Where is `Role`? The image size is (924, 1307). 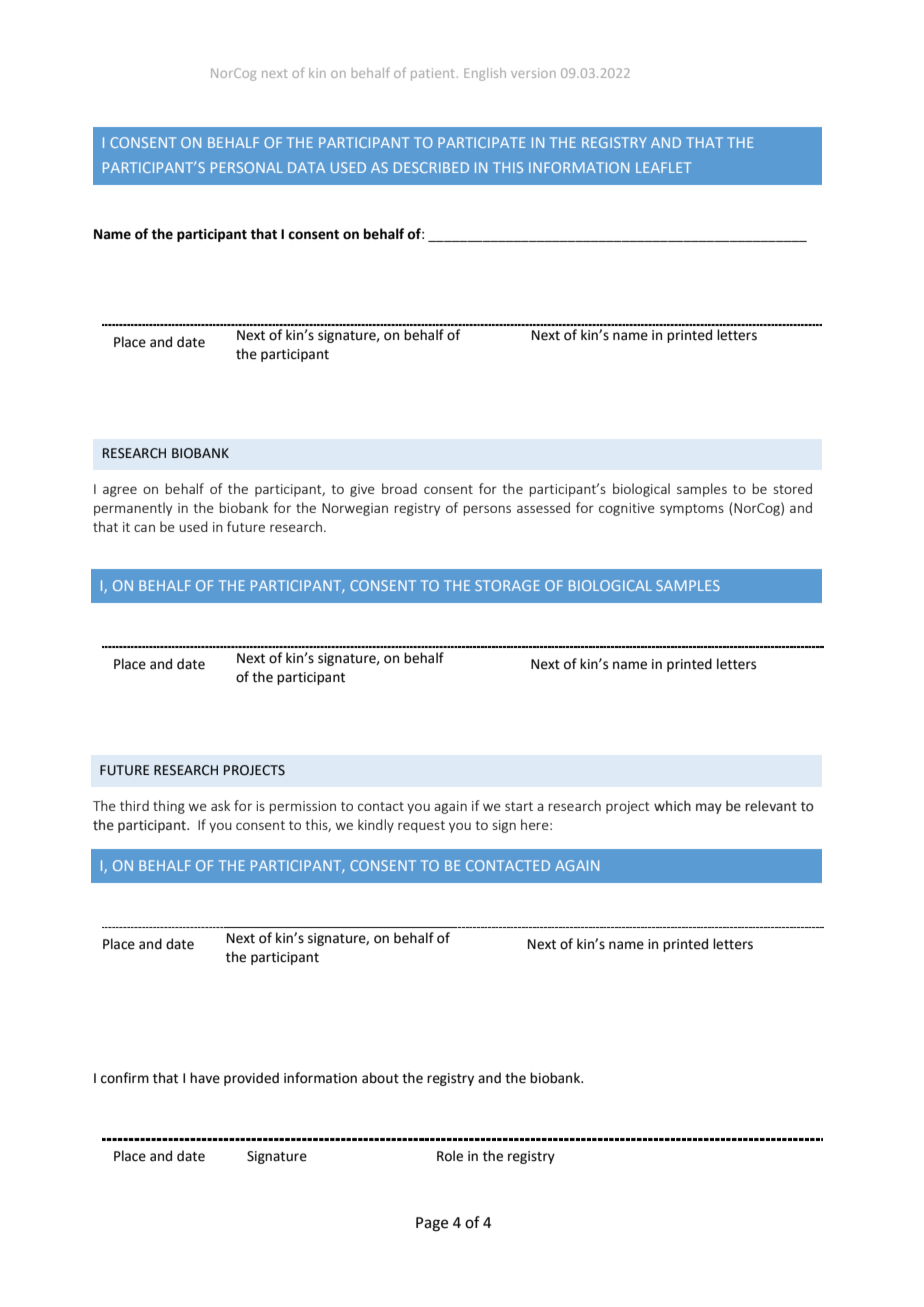 Role is located at coordinates (450, 1156).
